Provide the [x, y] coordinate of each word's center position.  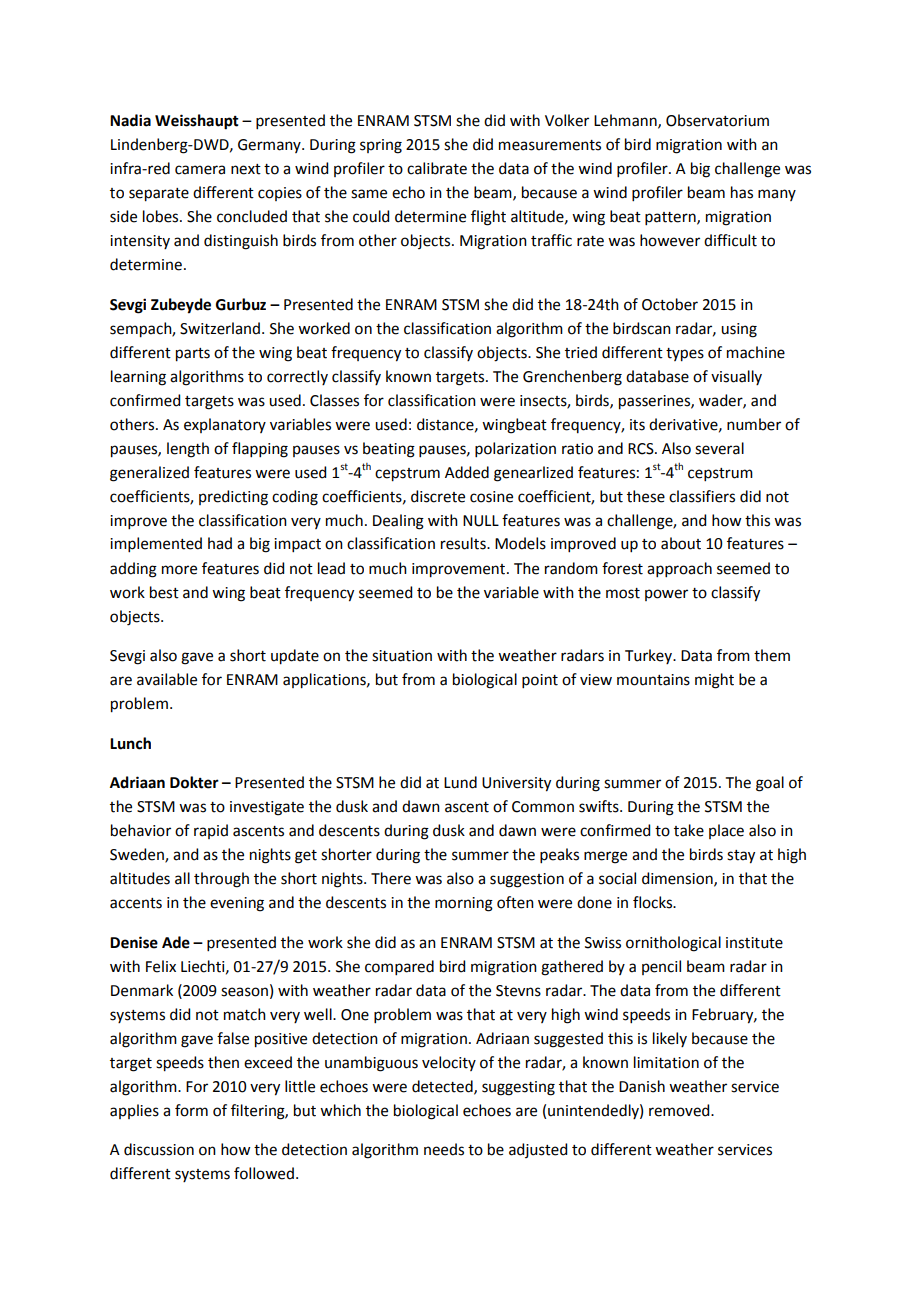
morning [464, 904]
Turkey [649, 656]
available [167, 679]
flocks [654, 902]
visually [736, 377]
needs [444, 1149]
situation [402, 656]
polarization [515, 449]
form [191, 1110]
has [742, 192]
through [221, 880]
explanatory [225, 425]
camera [200, 170]
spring [381, 146]
